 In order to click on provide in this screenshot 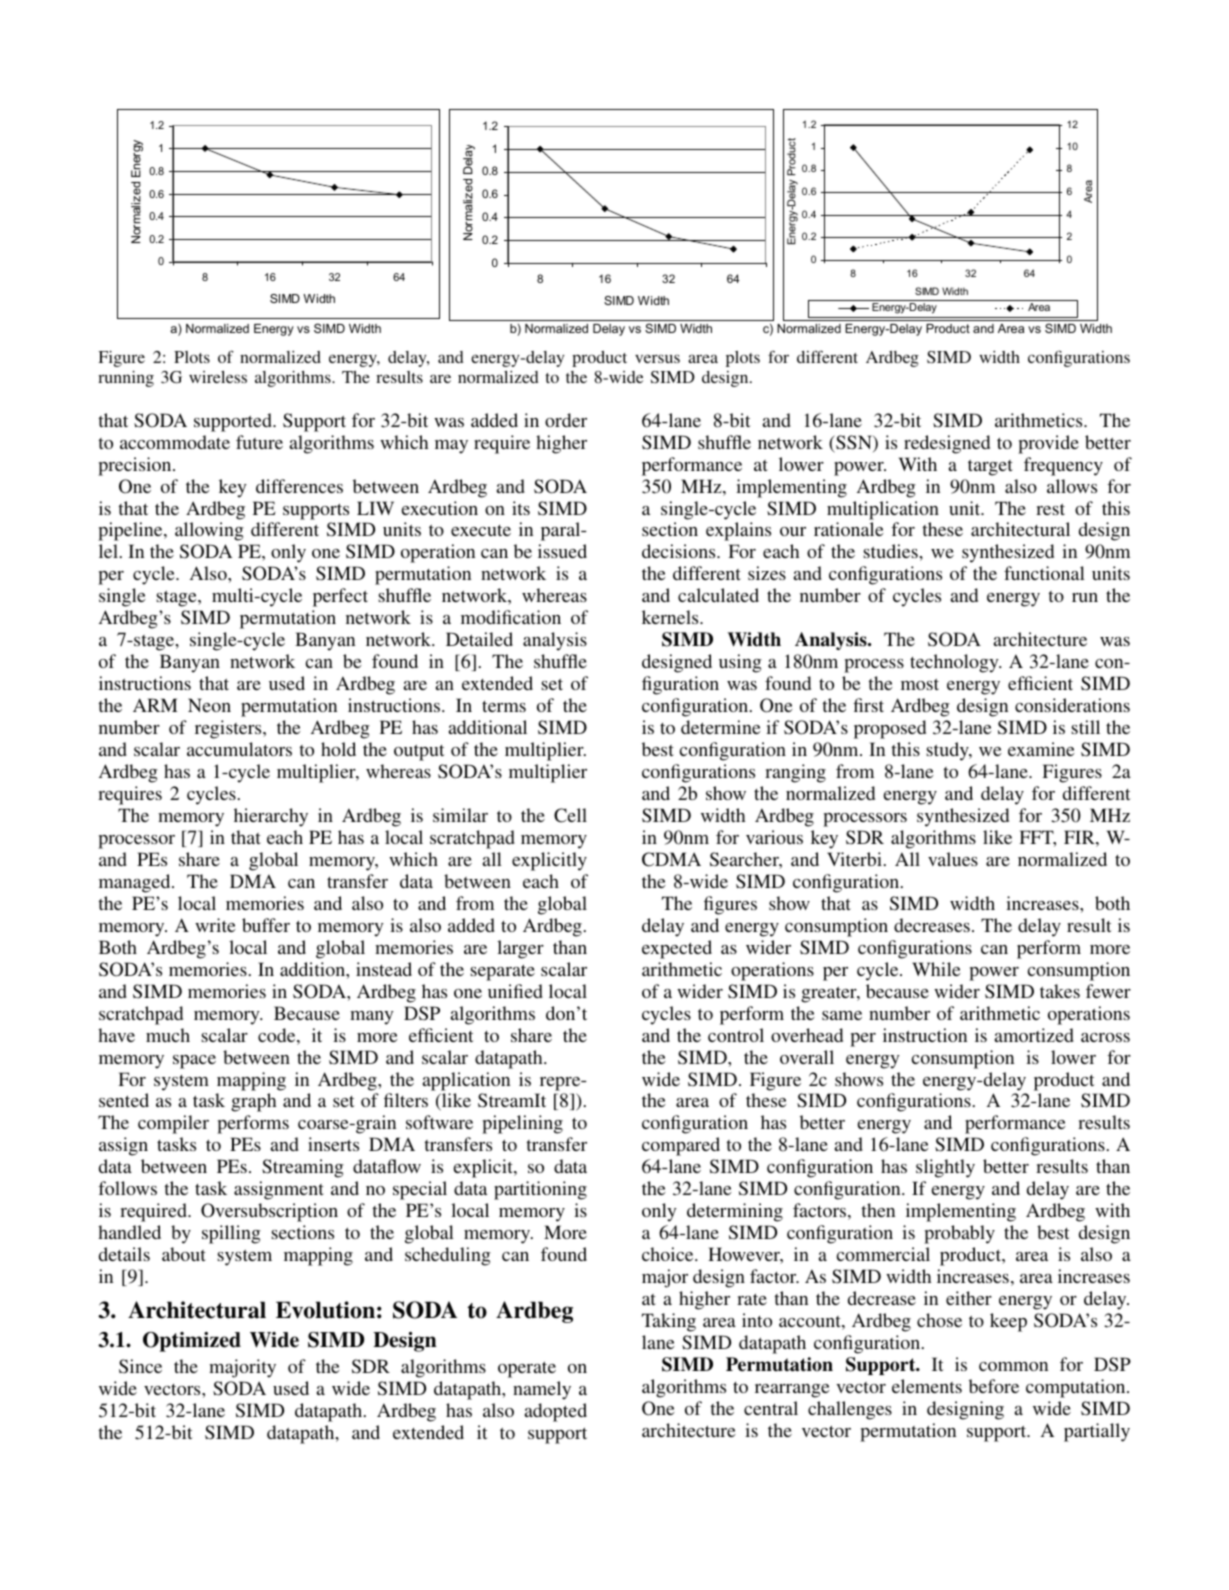, I will do `click(1048, 444)`.
